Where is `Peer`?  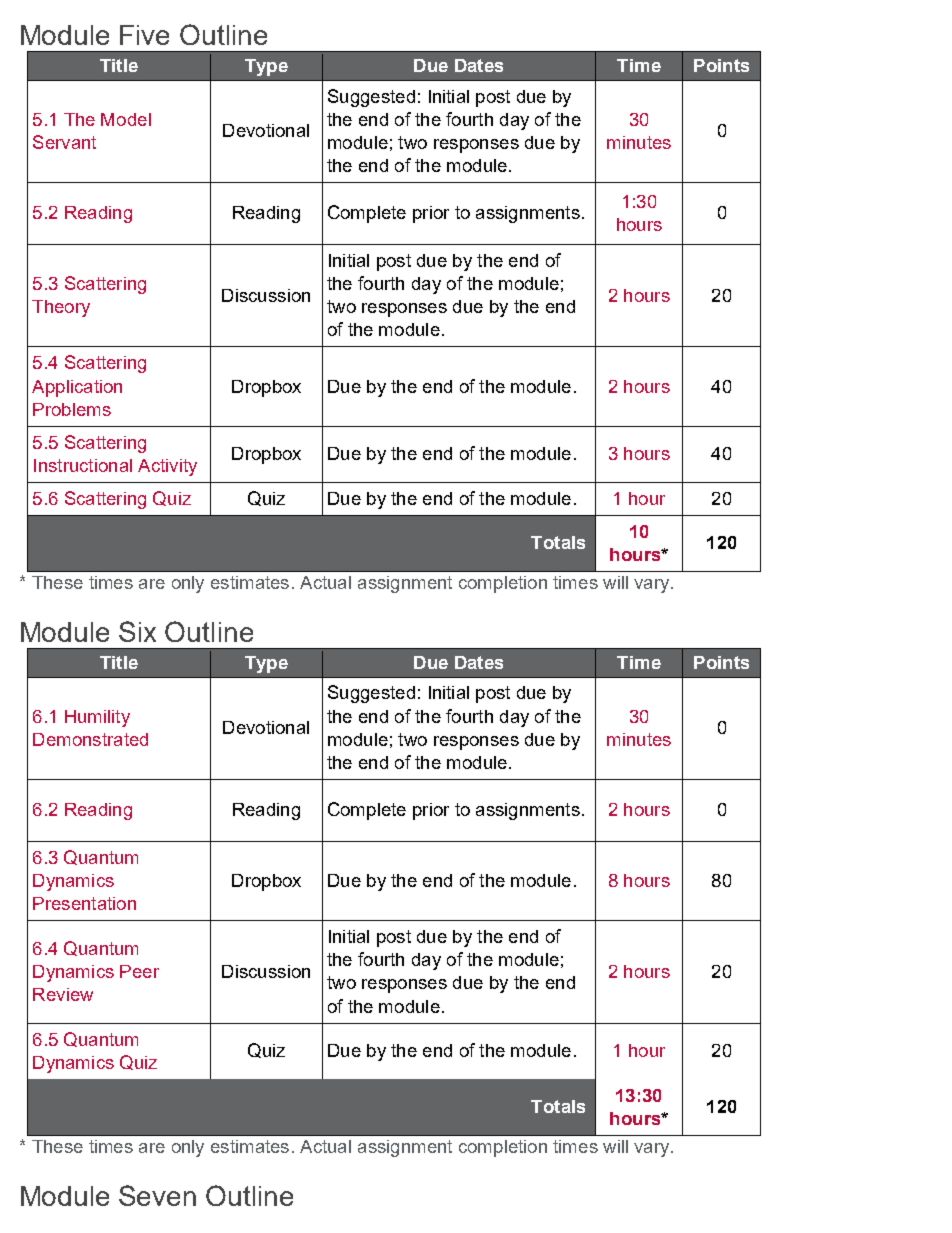 Peer is located at coordinates (139, 971).
